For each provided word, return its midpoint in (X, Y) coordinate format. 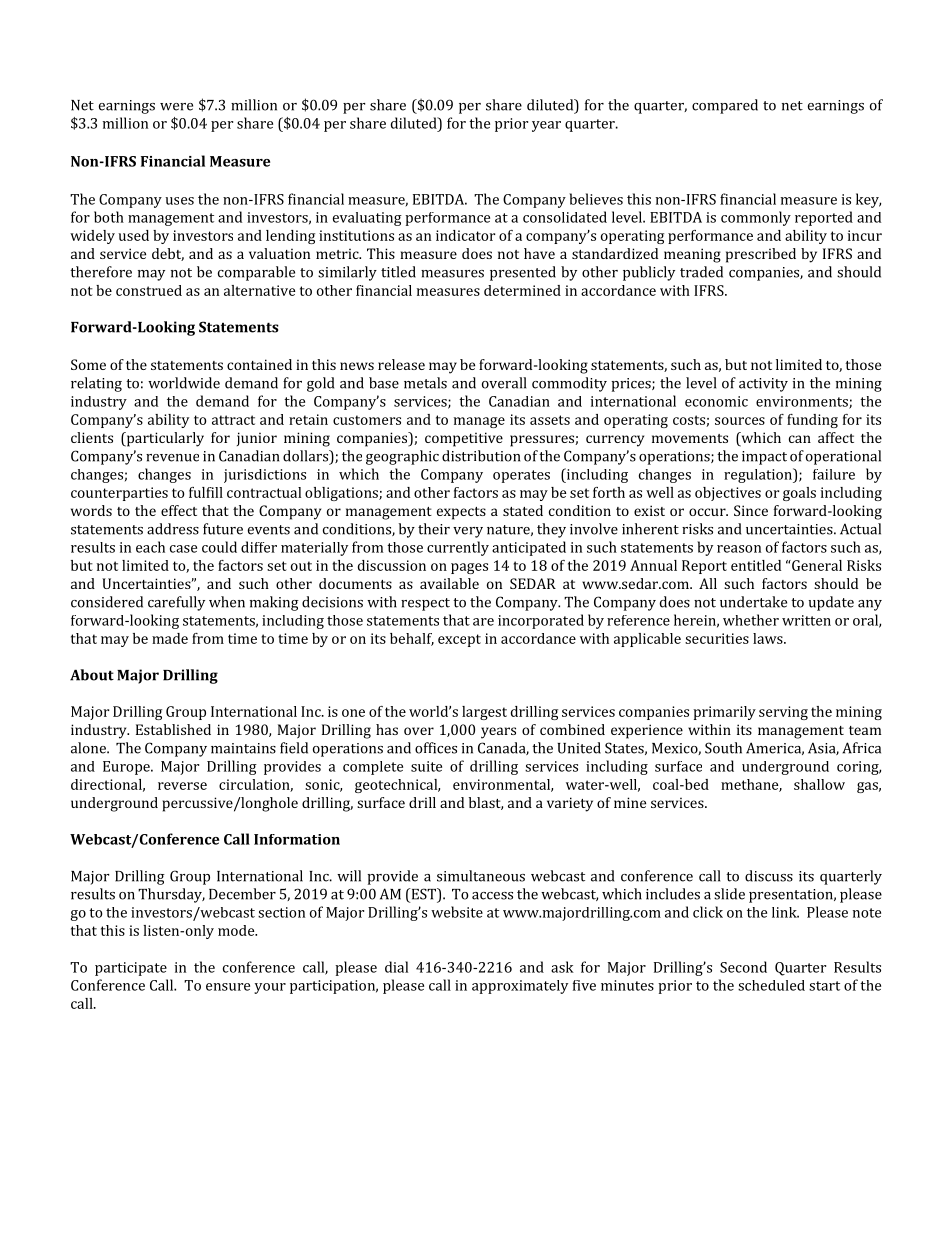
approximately (520, 987)
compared (725, 106)
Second (743, 967)
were (176, 107)
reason (739, 549)
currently (458, 548)
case (183, 549)
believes (596, 199)
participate (131, 969)
